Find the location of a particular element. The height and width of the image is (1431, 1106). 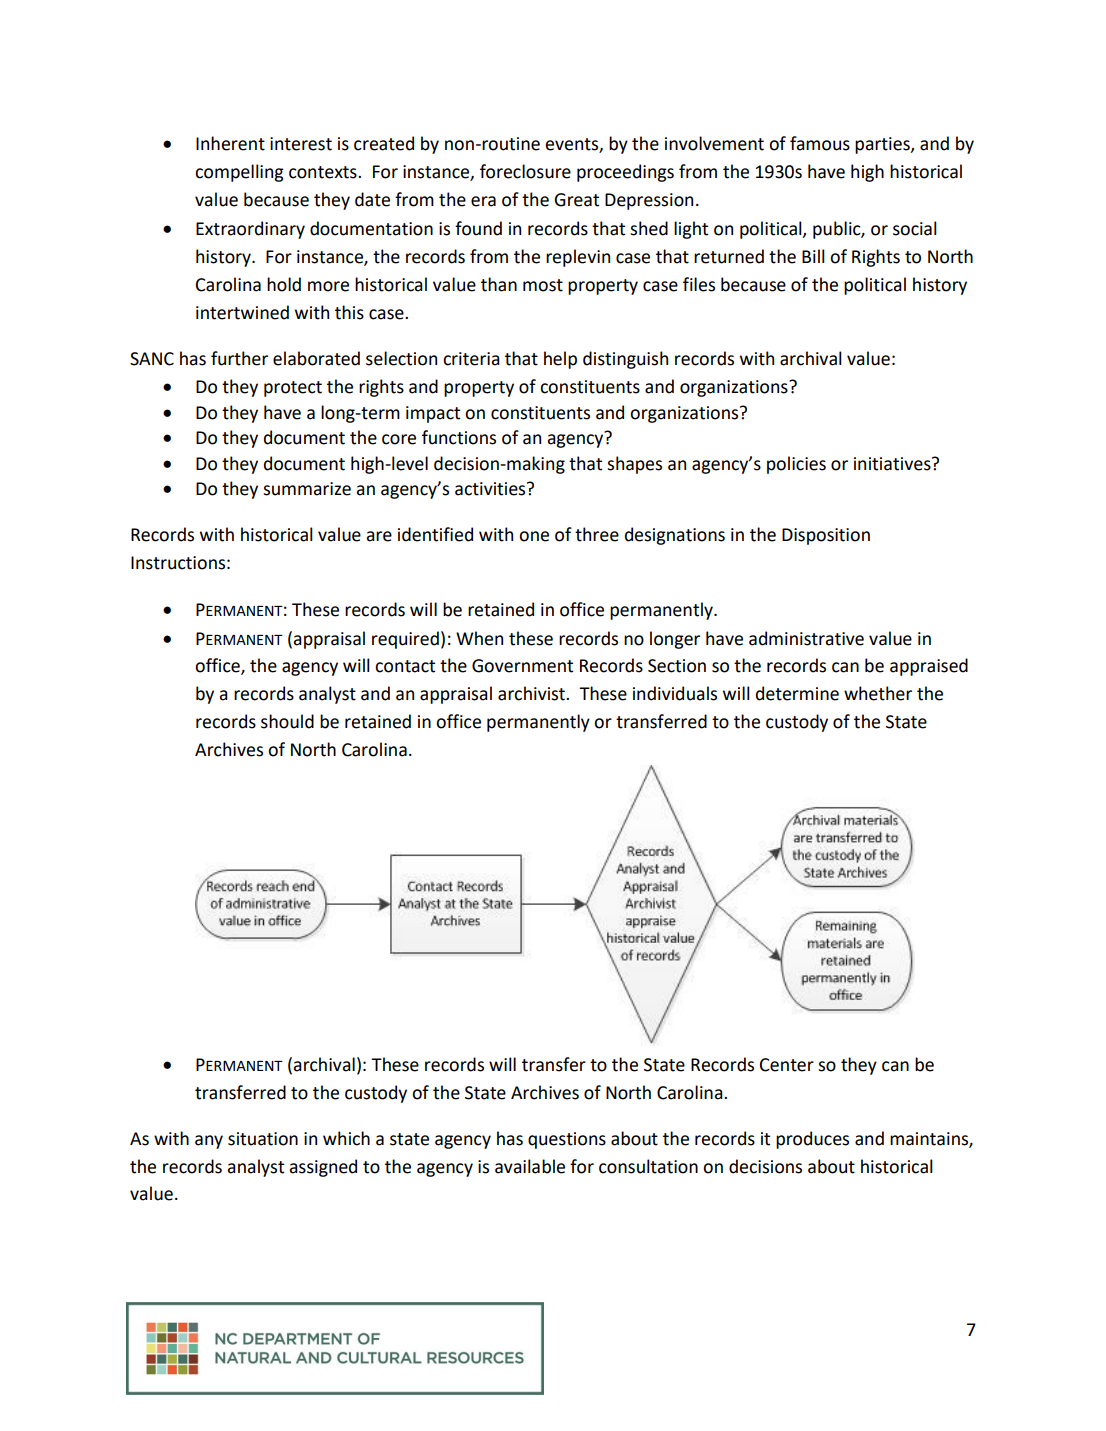

situation is located at coordinates (263, 1139).
